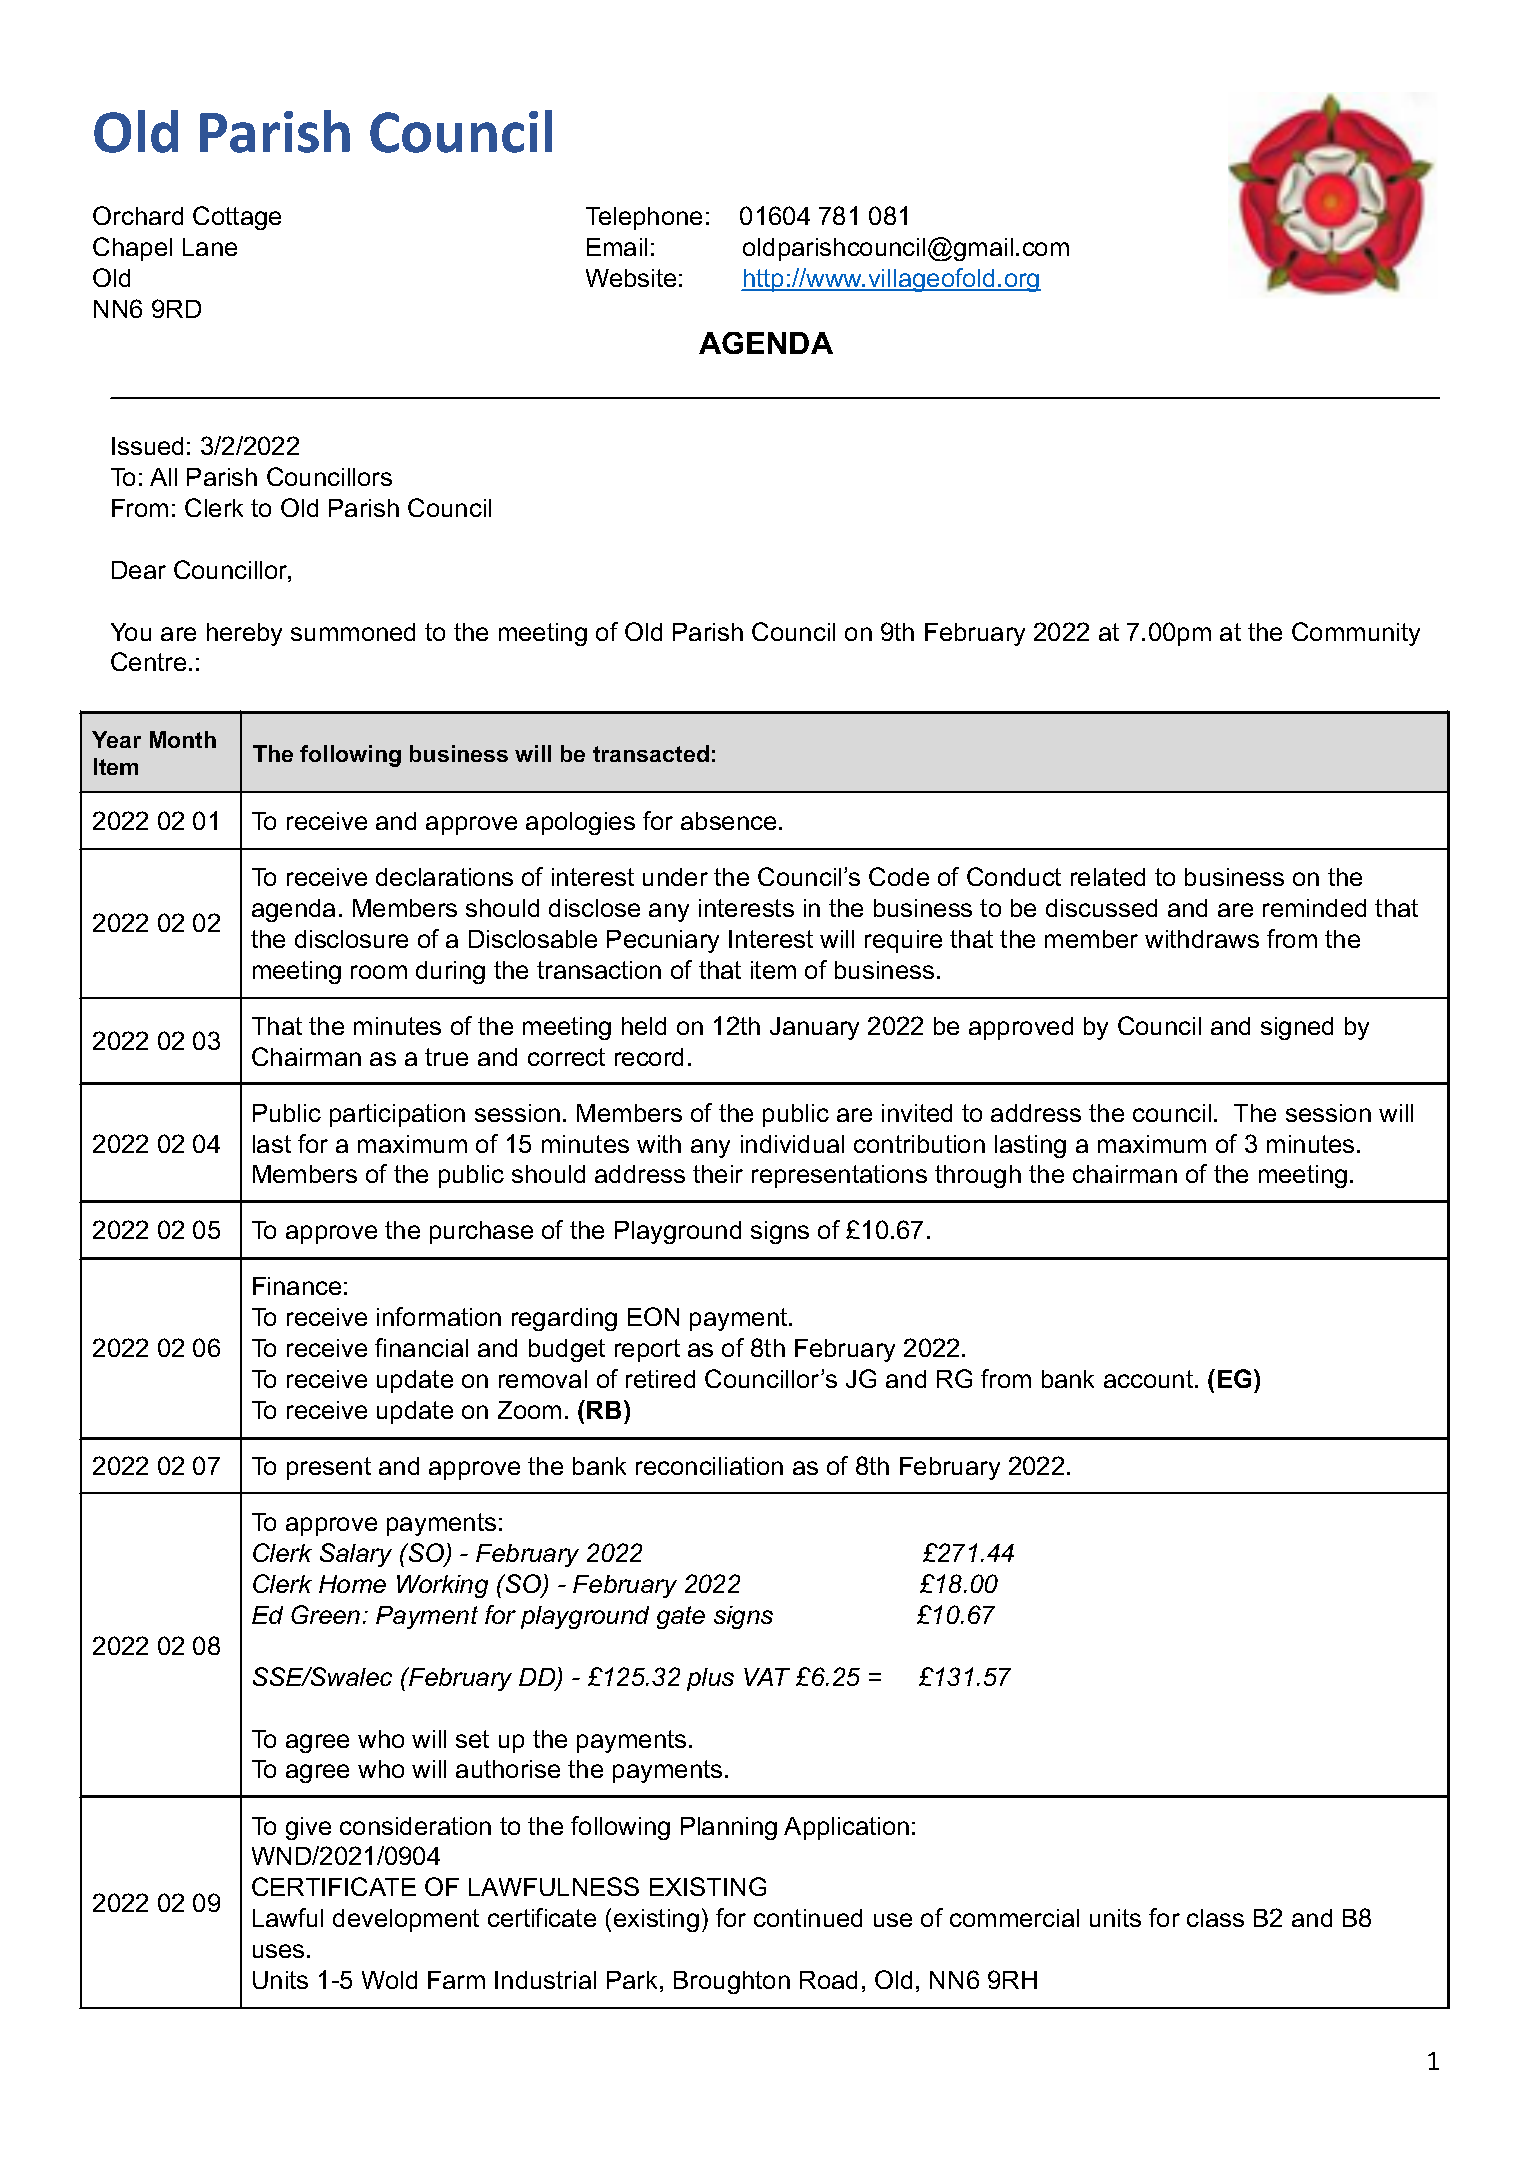 This document has width=1535, height=2169. What do you see at coordinates (278, 1951) in the document?
I see `uses` at bounding box center [278, 1951].
